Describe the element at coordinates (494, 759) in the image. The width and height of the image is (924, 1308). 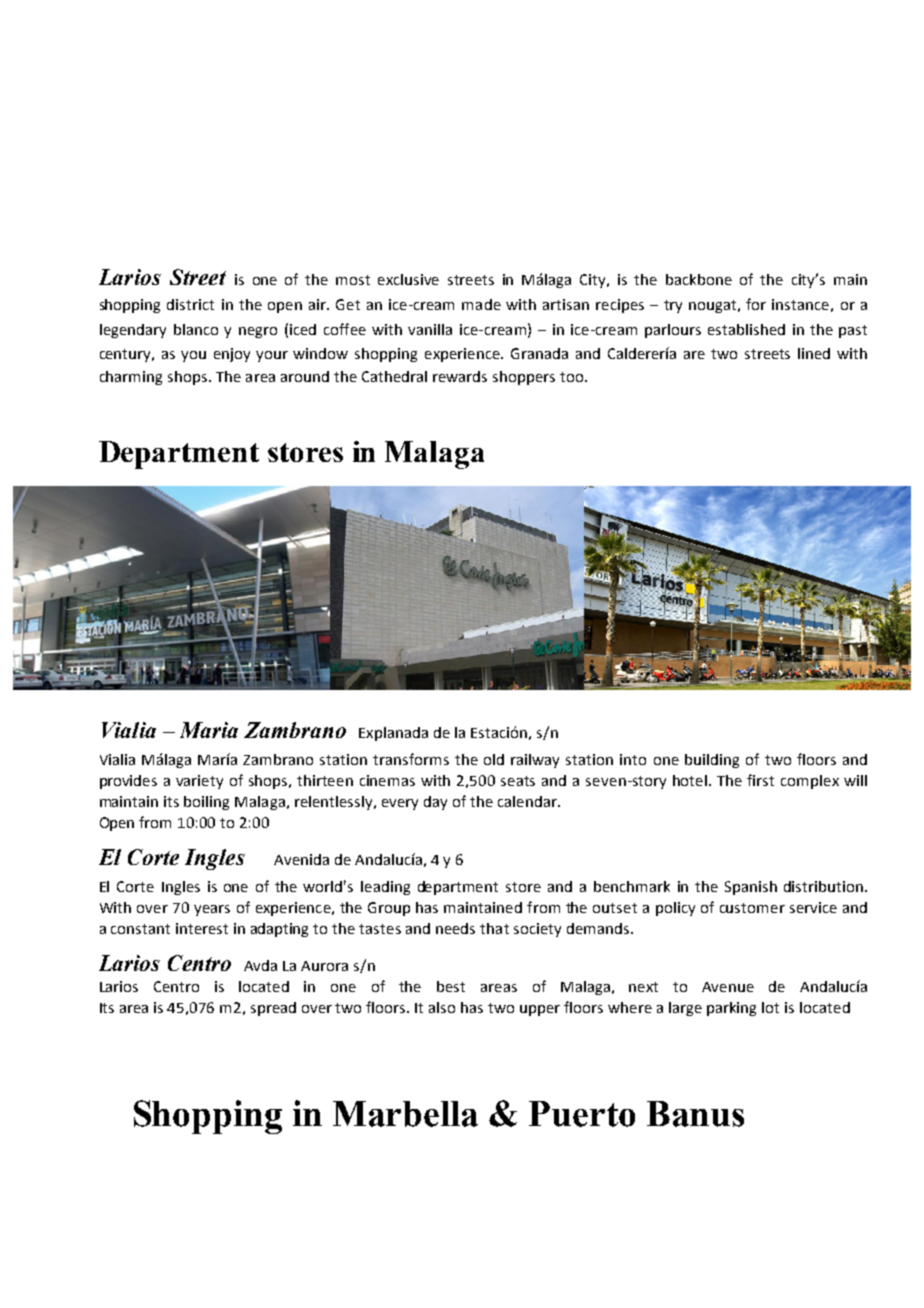
I see `old` at that location.
